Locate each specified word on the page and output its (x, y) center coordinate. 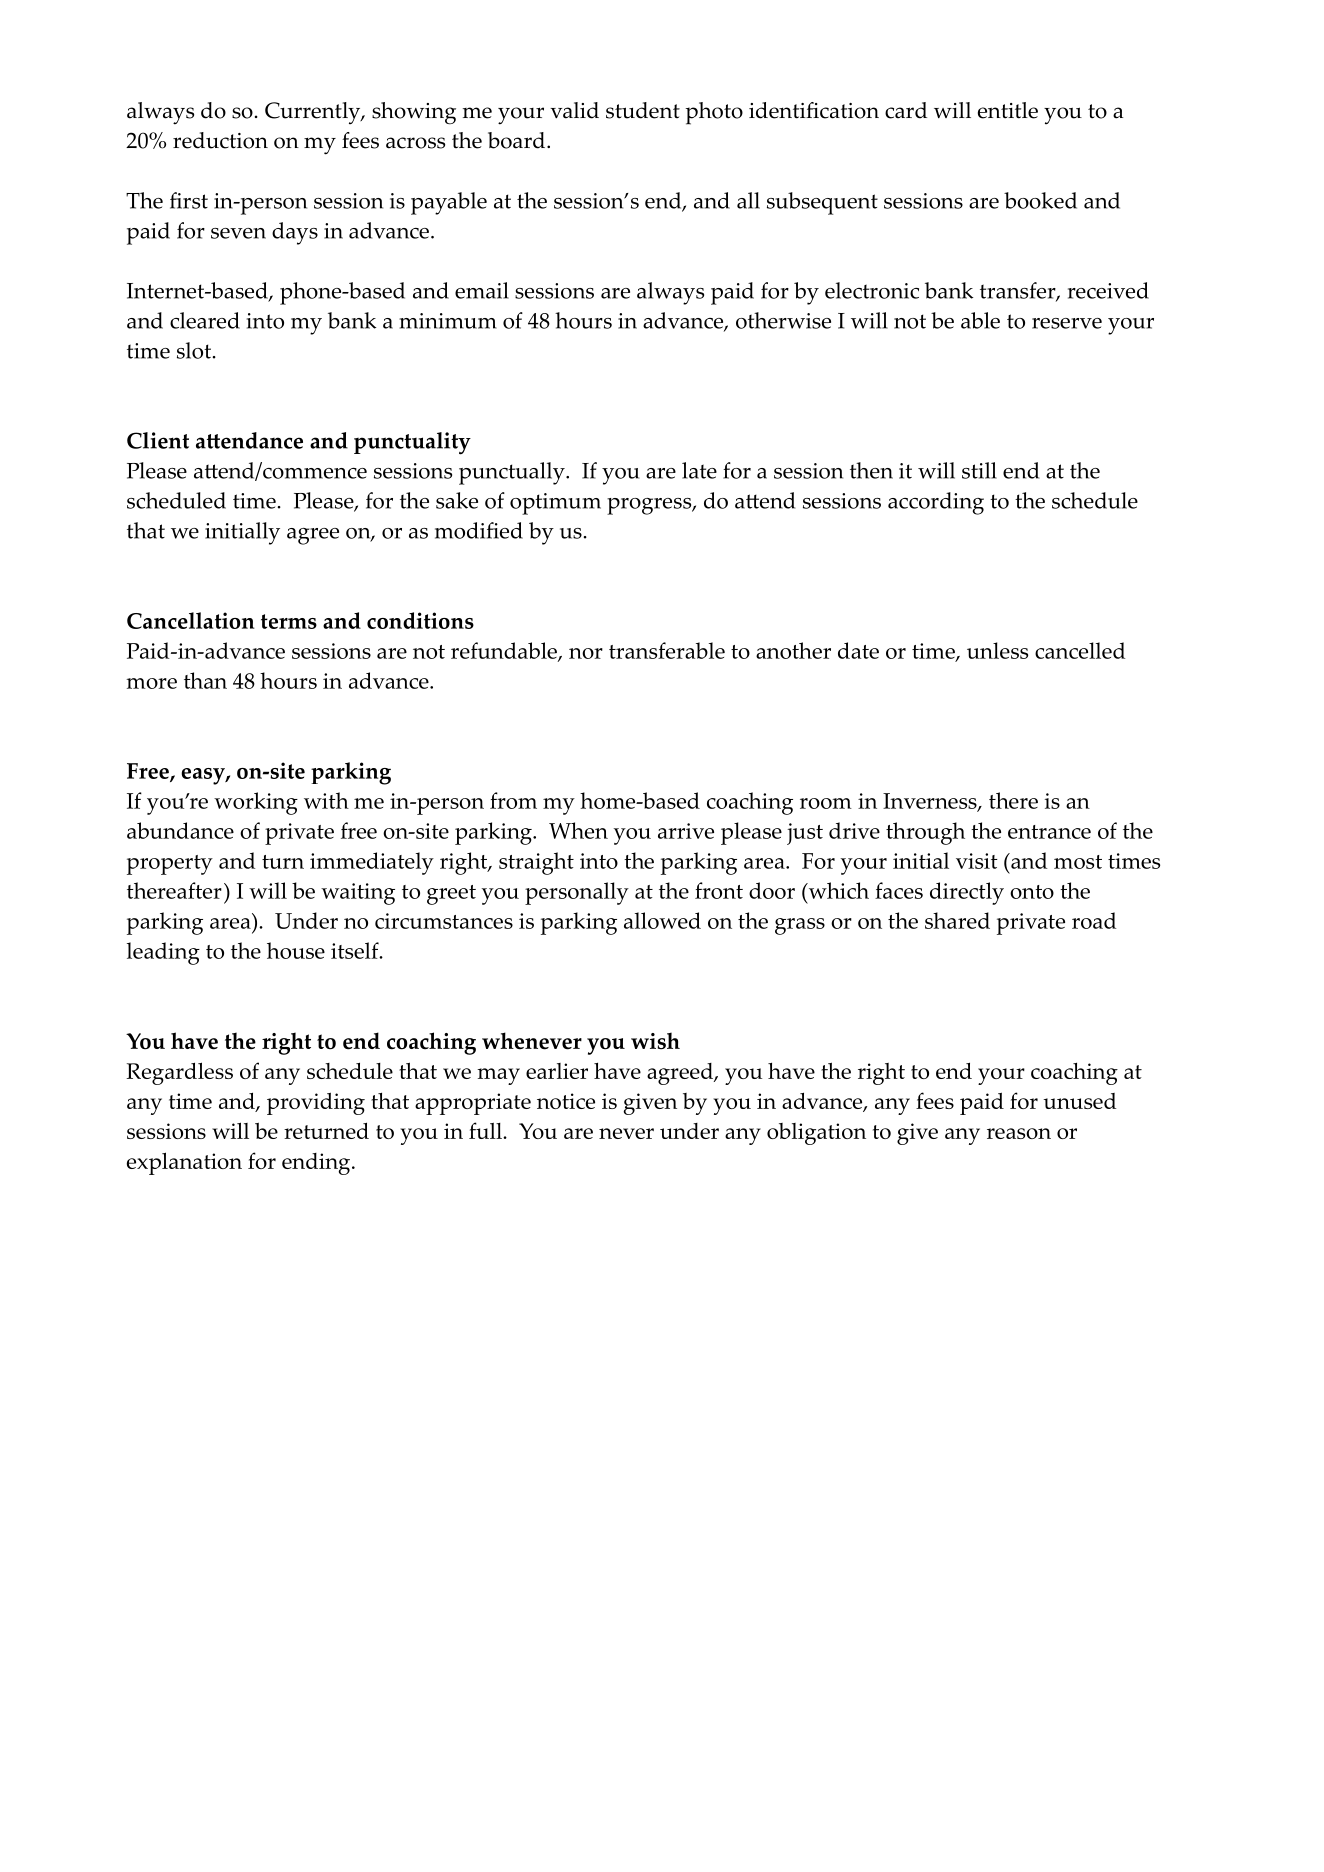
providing (316, 1103)
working (256, 803)
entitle (1008, 110)
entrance (1049, 832)
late (699, 470)
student (643, 110)
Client (158, 440)
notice (566, 1101)
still (979, 470)
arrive (686, 831)
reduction (220, 140)
